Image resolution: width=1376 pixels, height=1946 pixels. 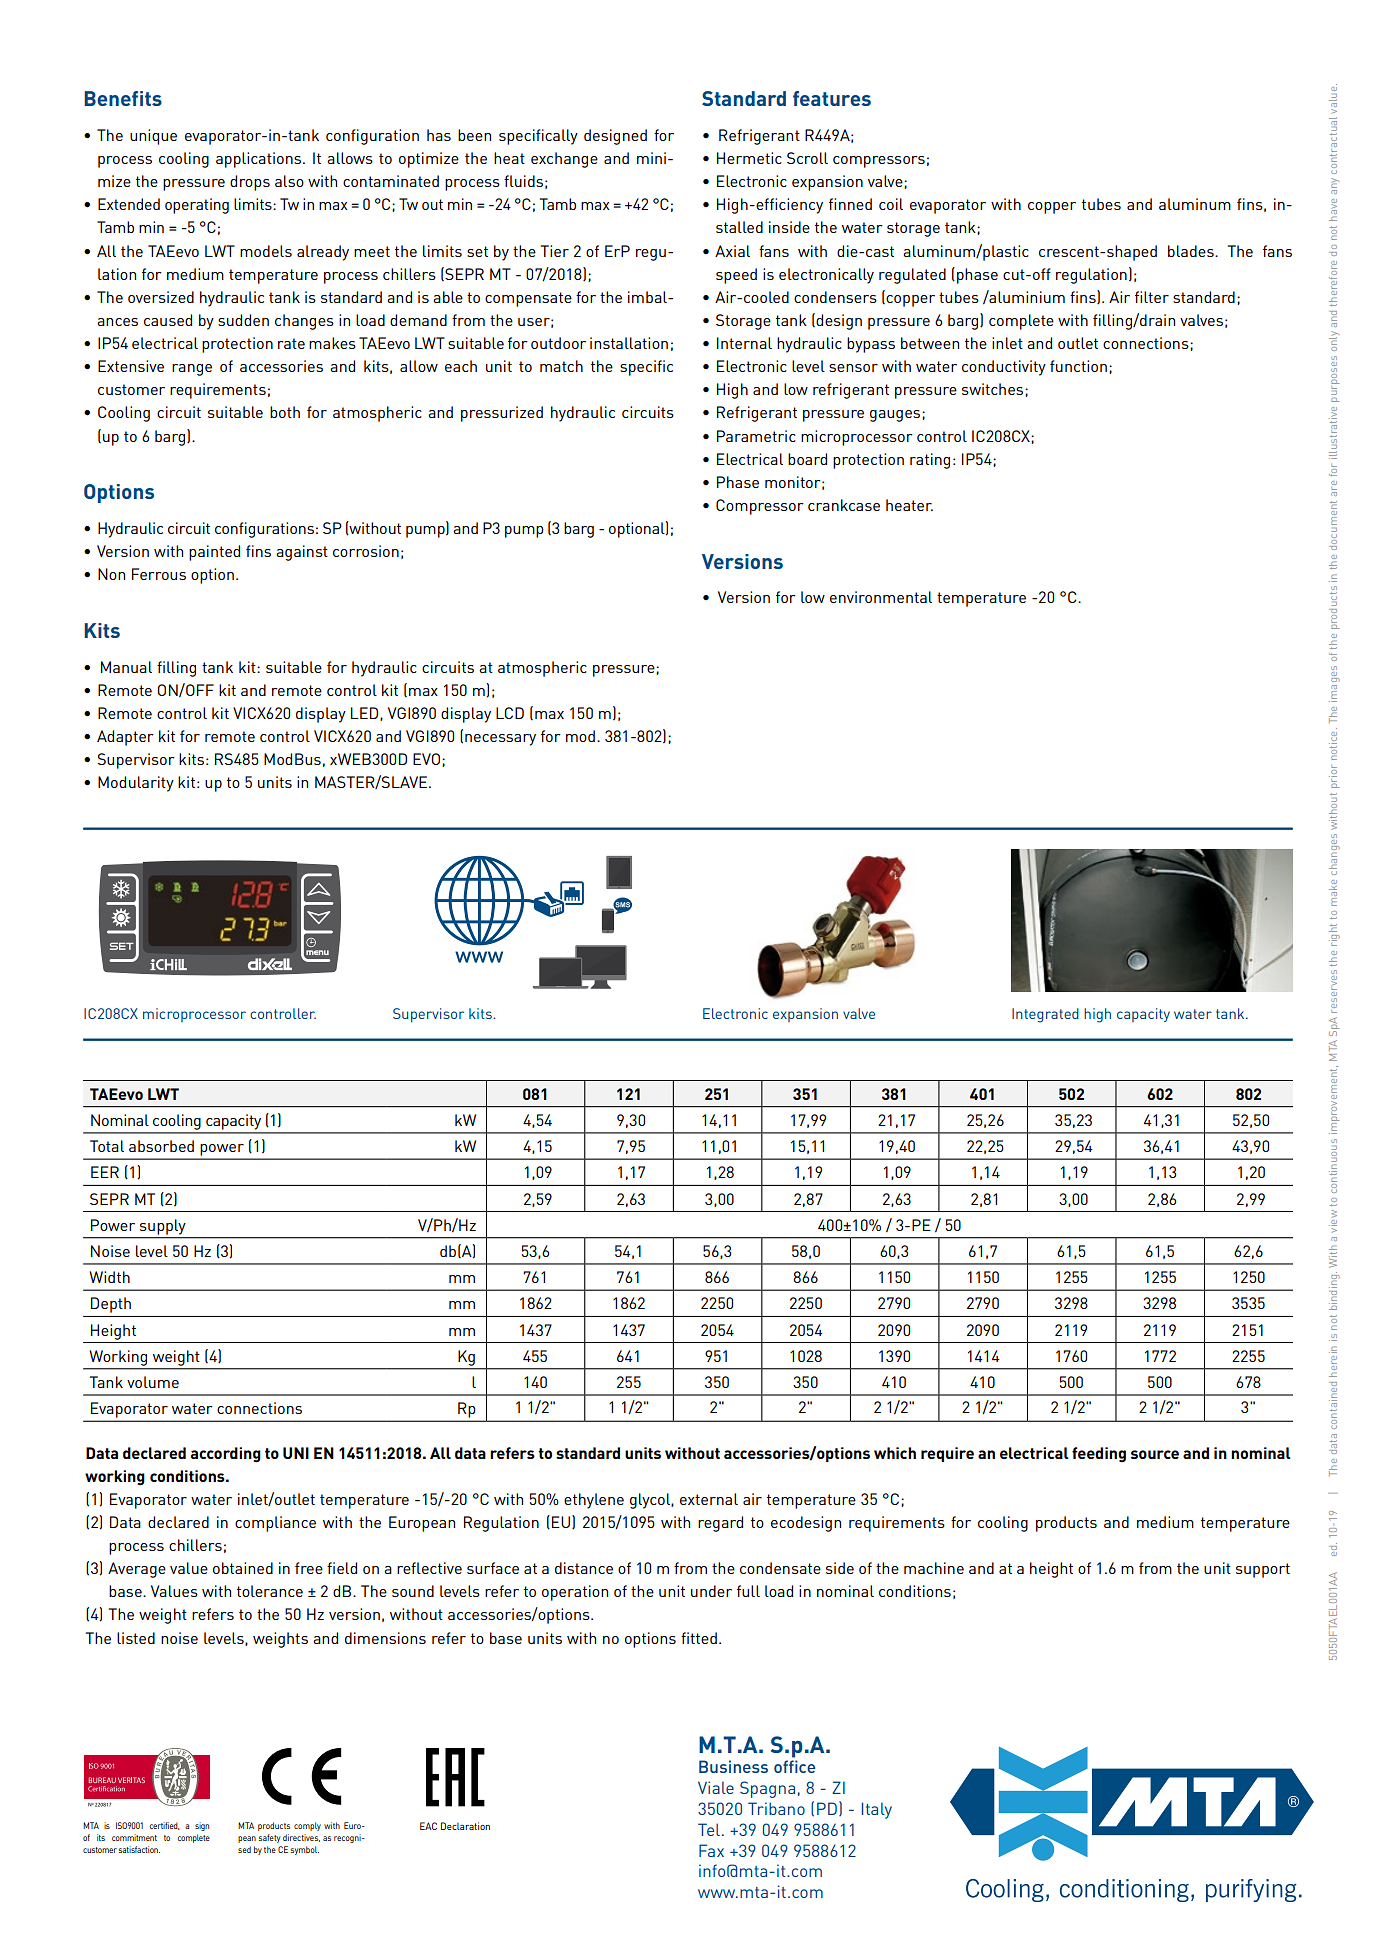 What do you see at coordinates (749, 158) in the page?
I see `Hermetic` at bounding box center [749, 158].
